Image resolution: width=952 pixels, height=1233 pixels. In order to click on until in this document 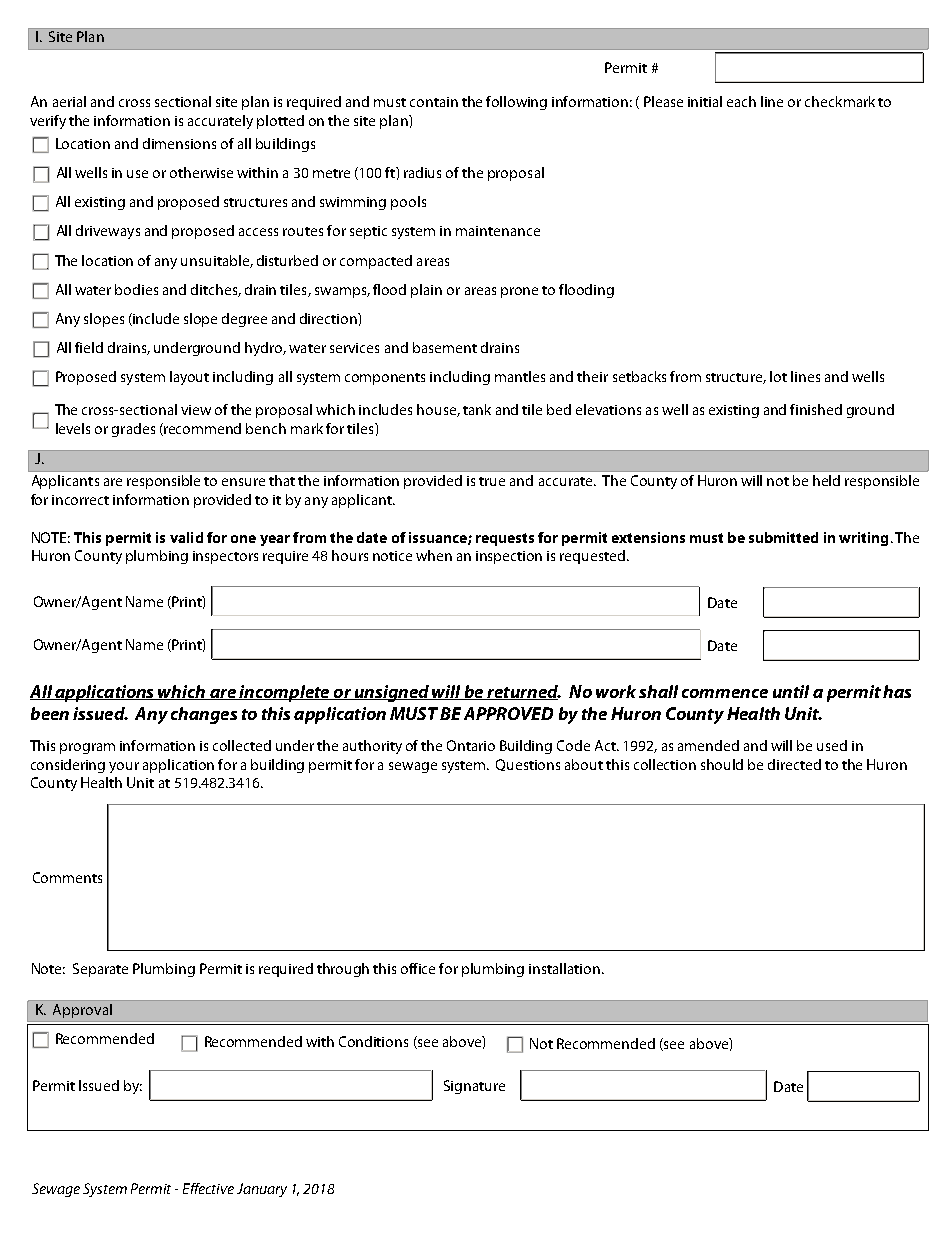, I will do `click(791, 691)`.
